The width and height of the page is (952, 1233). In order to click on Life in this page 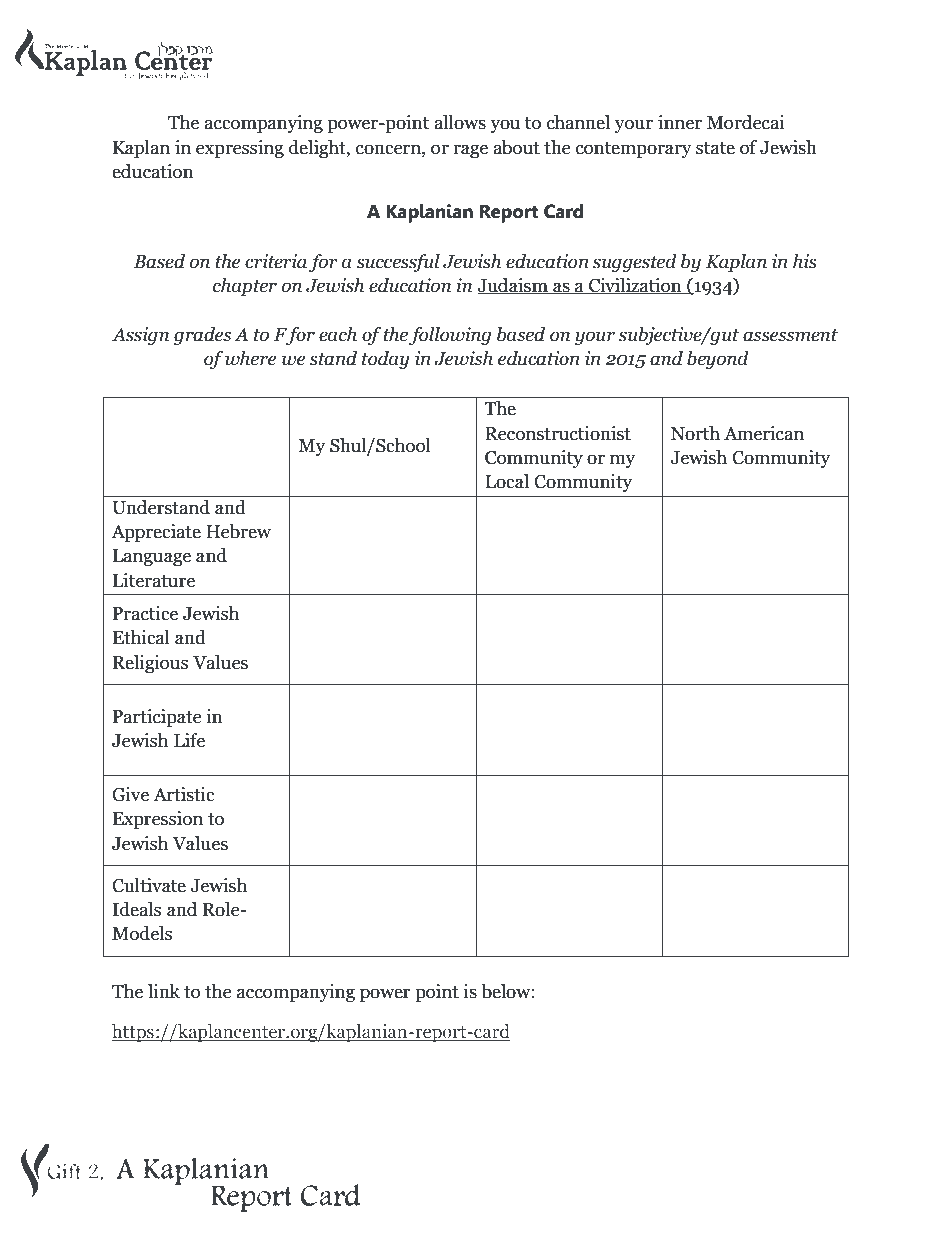, I will do `click(189, 740)`.
